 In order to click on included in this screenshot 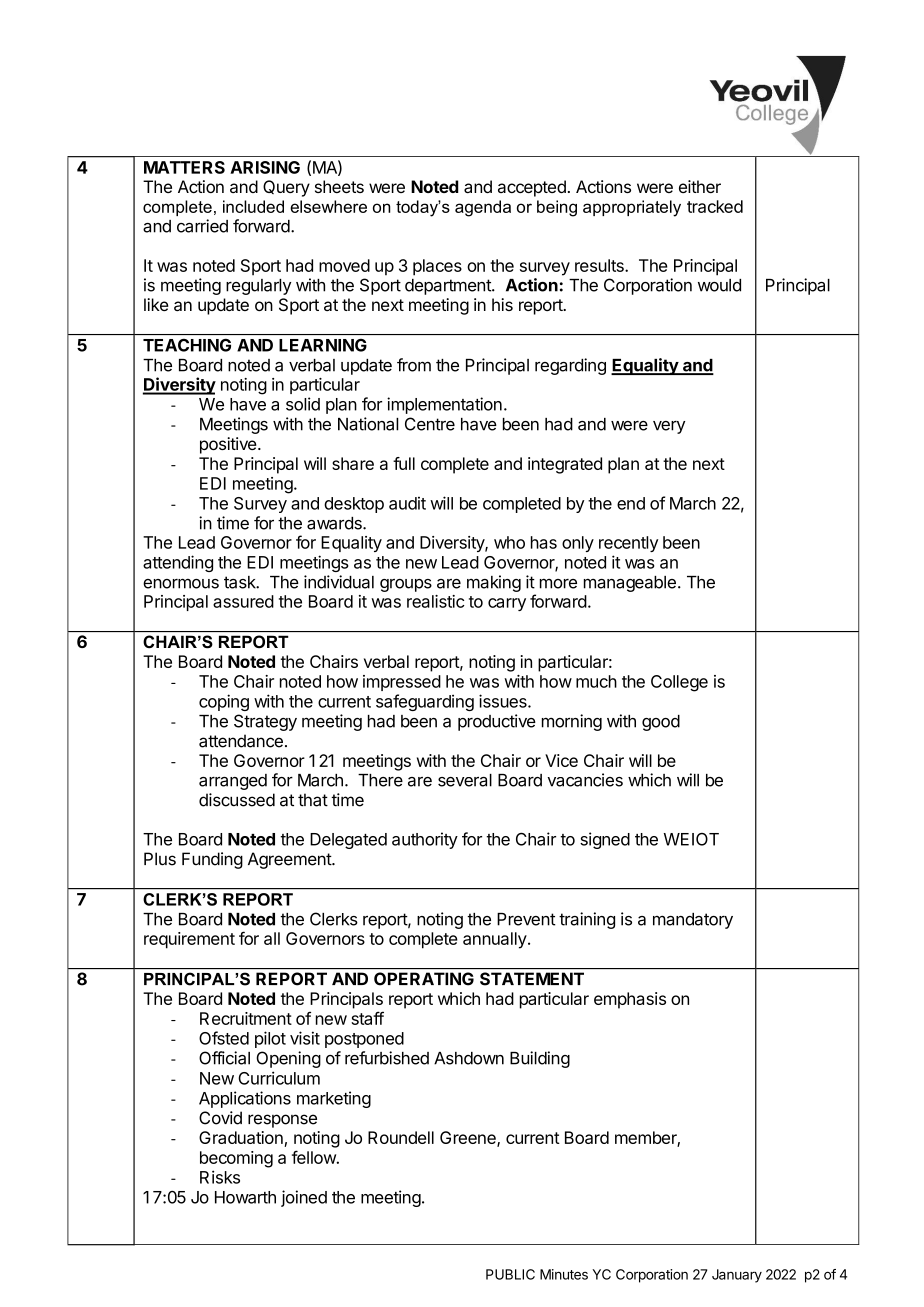, I will do `click(253, 206)`.
